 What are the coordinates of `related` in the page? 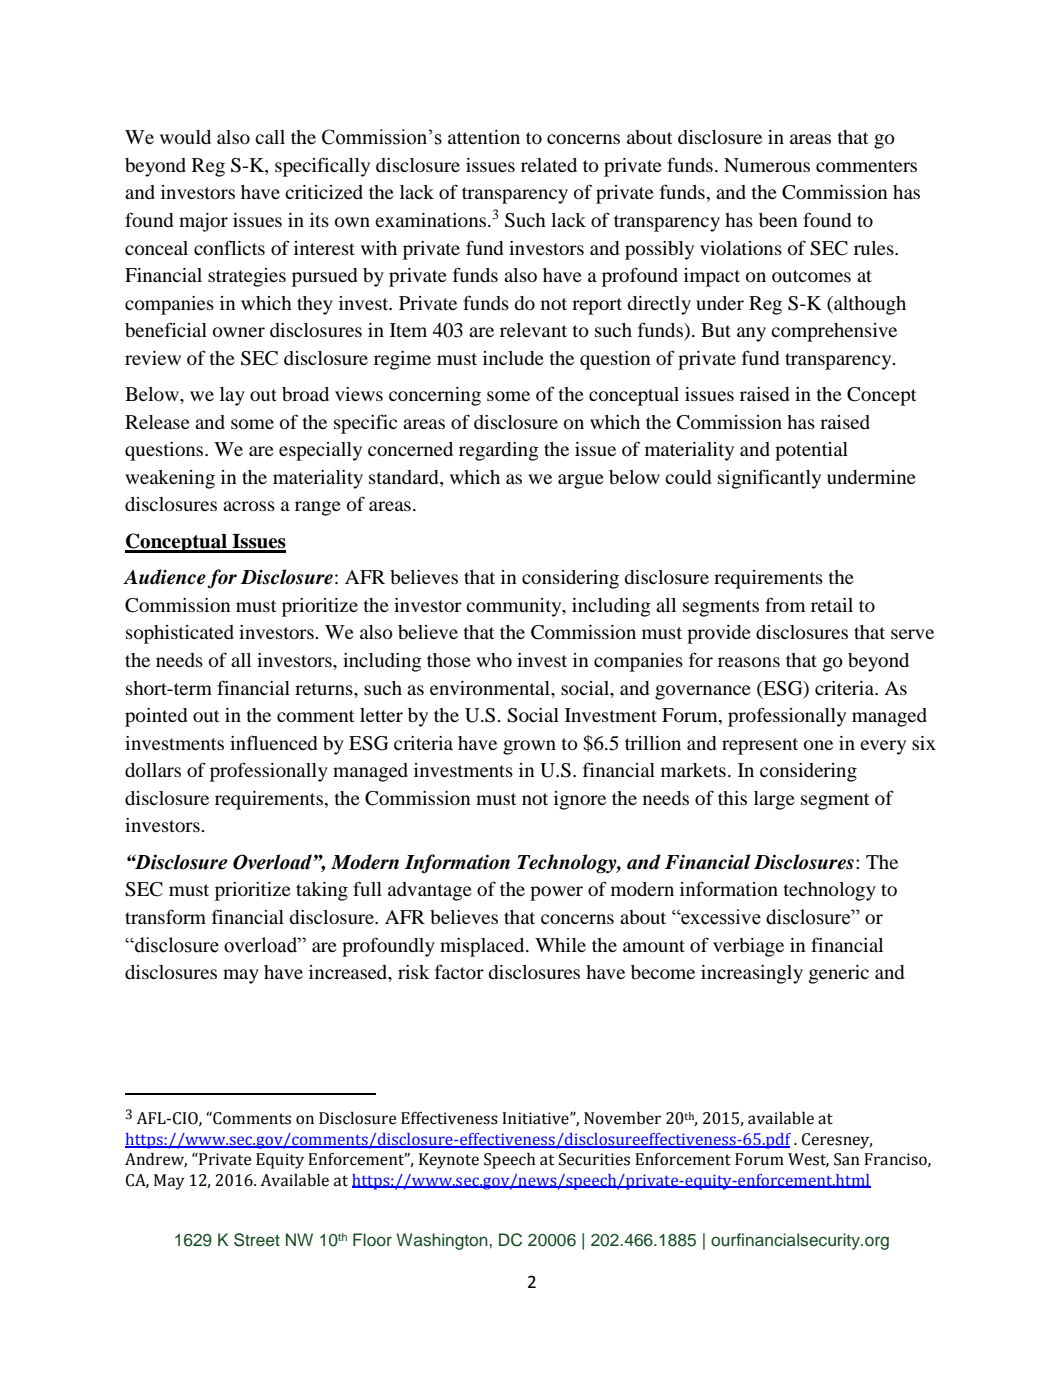 It's located at (549, 165).
